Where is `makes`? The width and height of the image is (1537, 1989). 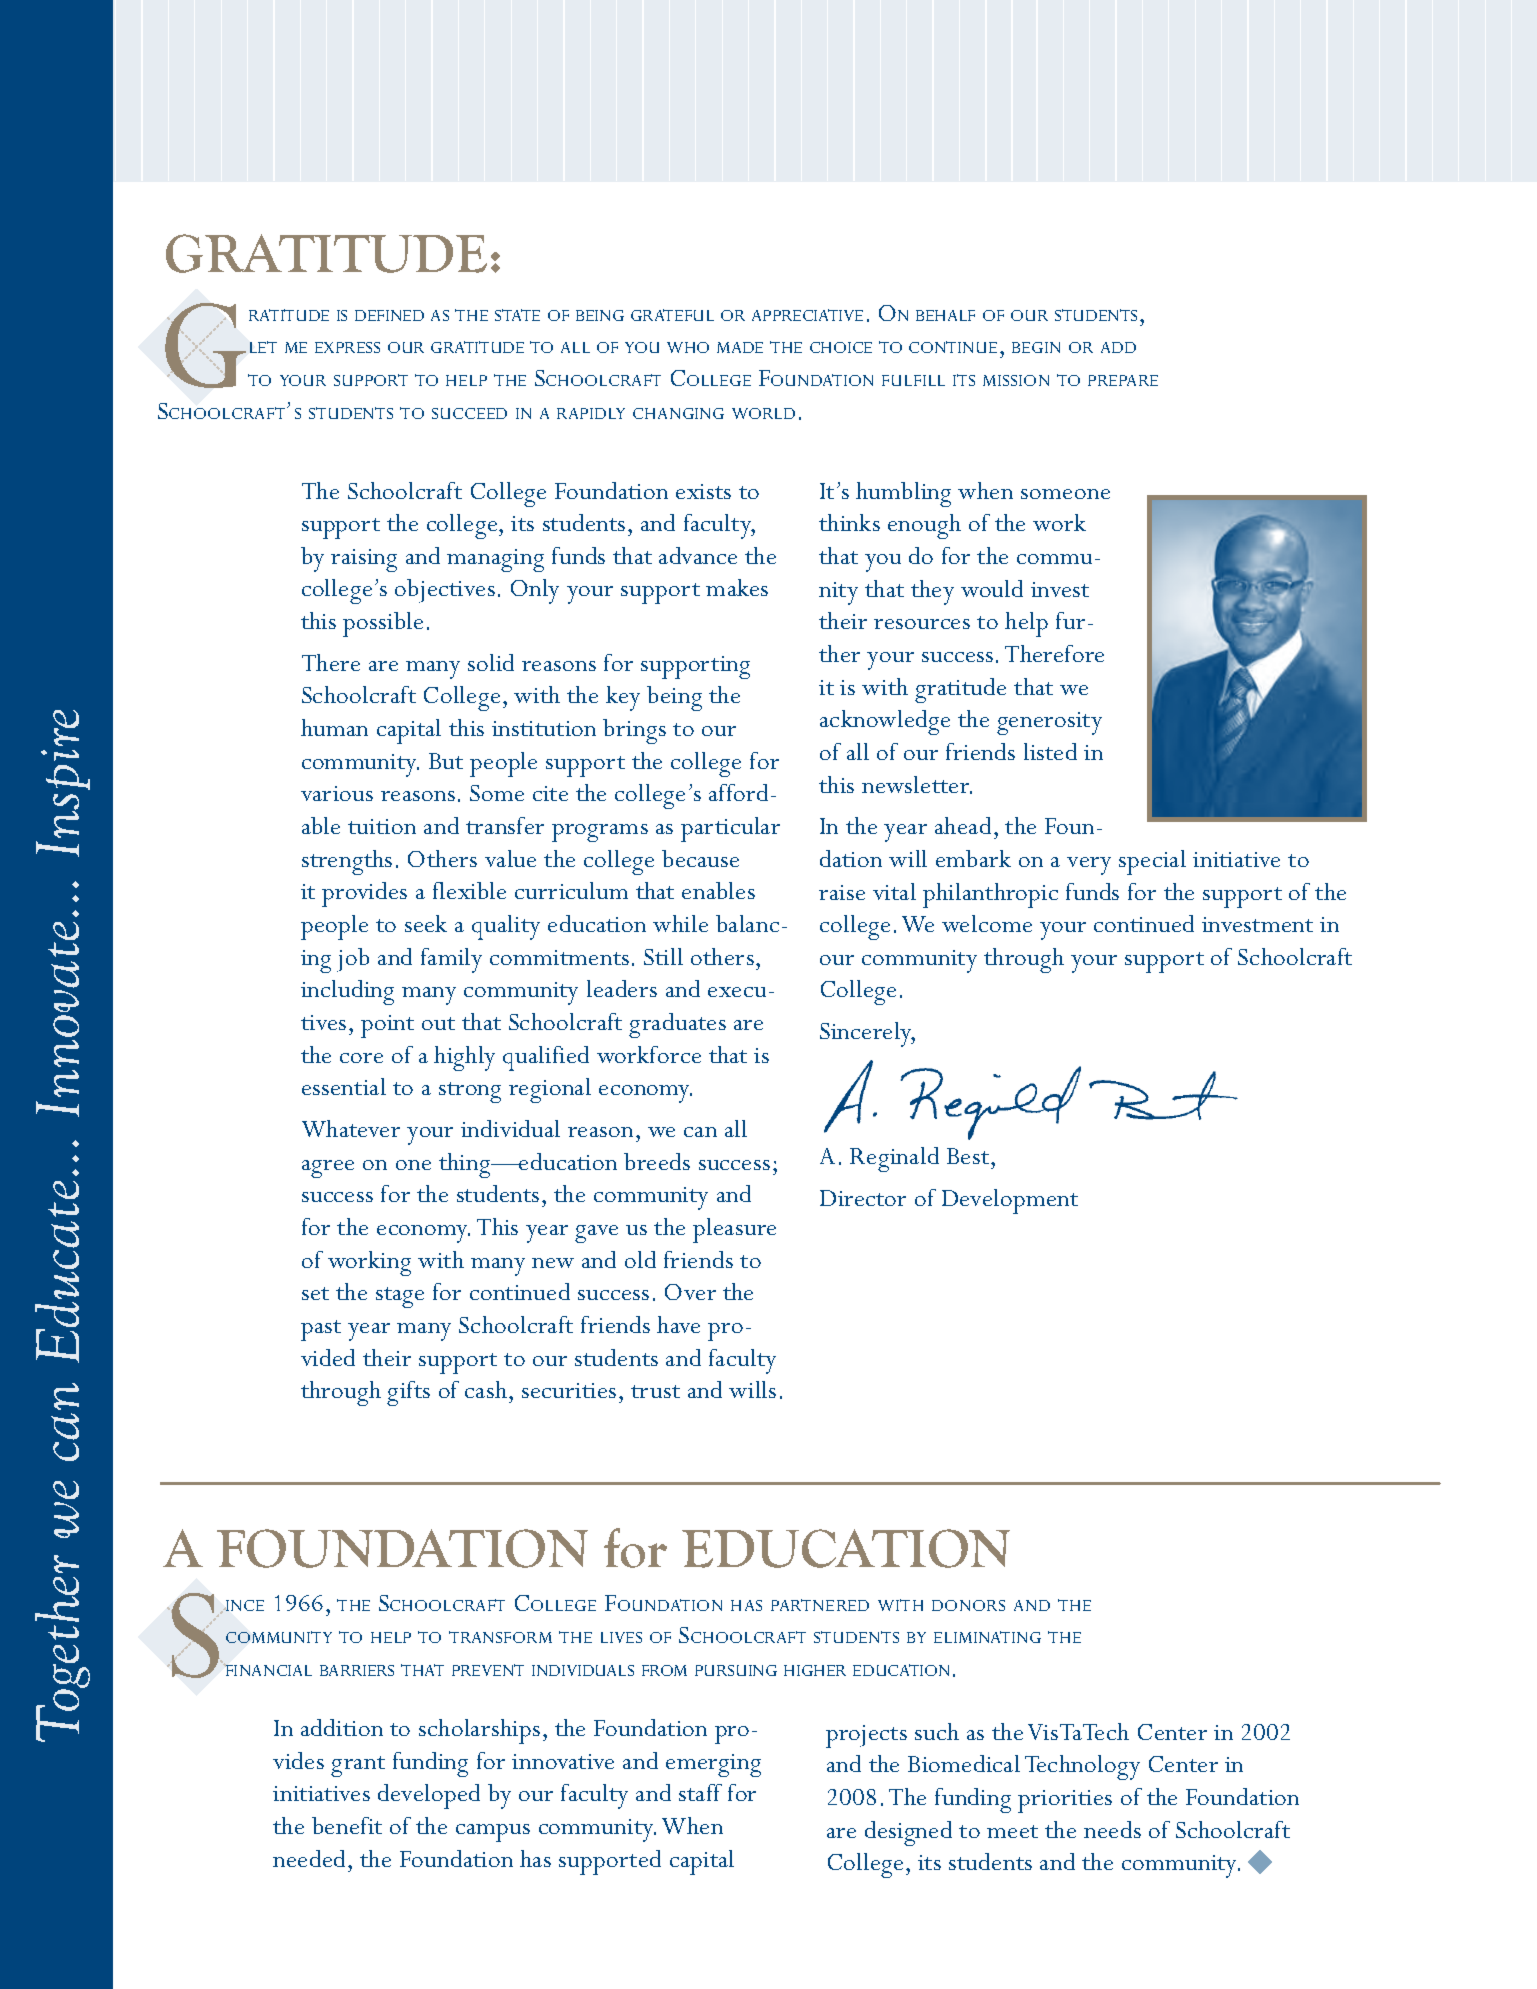
makes is located at coordinates (737, 587).
